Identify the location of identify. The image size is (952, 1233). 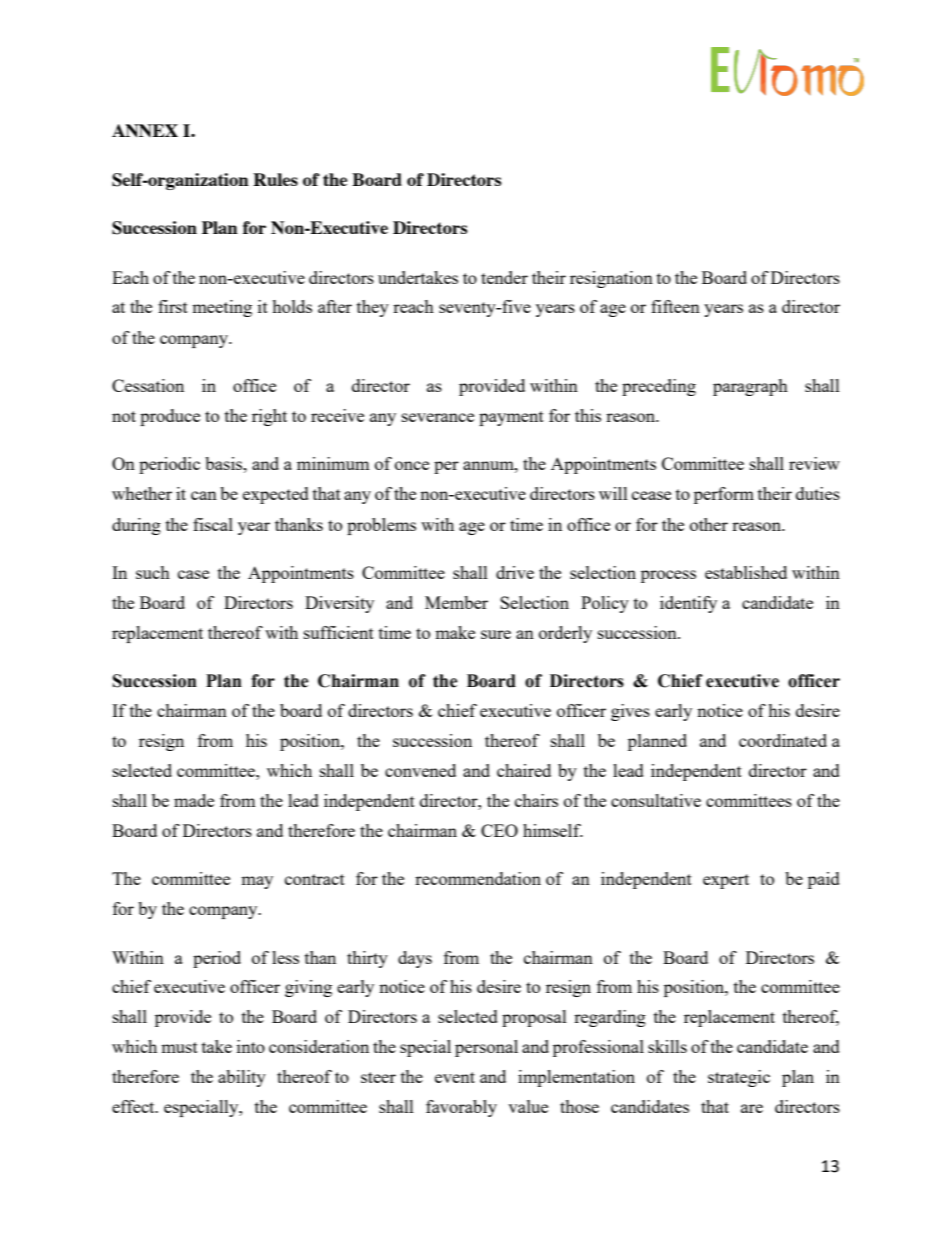
(688, 604).
